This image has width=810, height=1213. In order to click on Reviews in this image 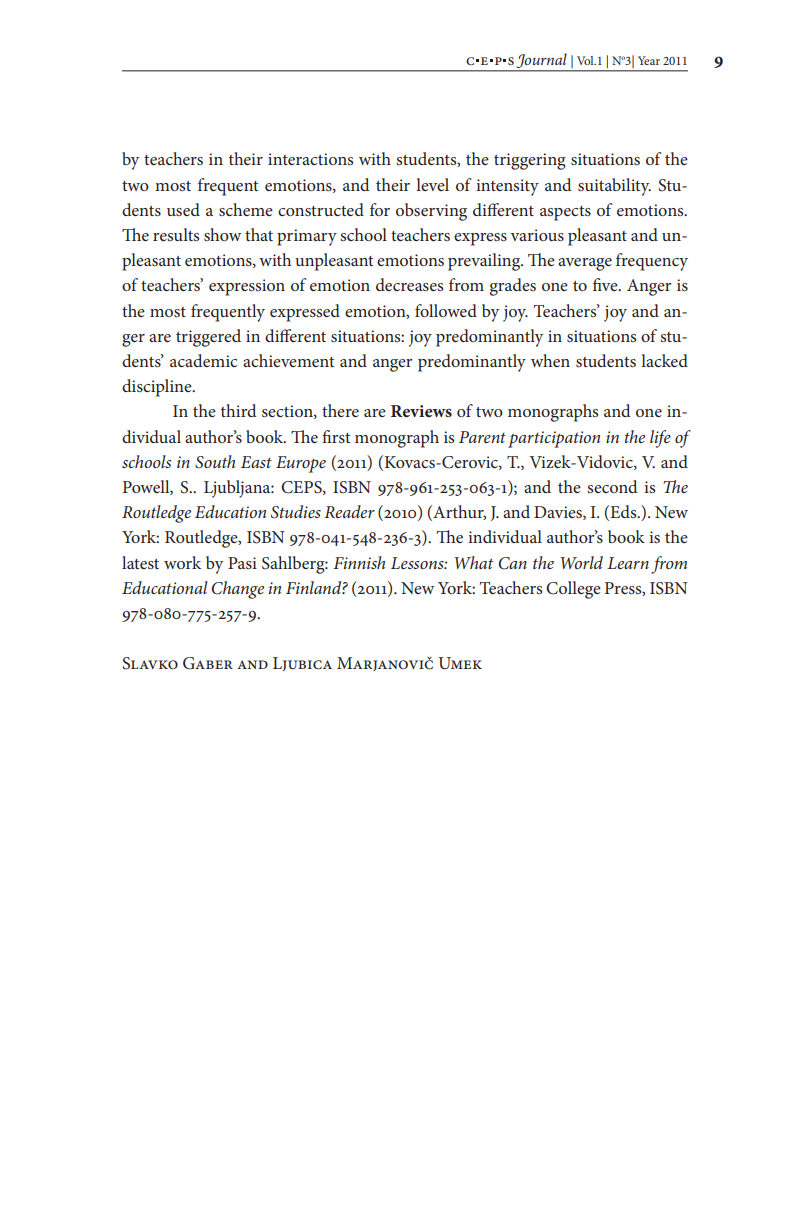, I will do `click(421, 411)`.
